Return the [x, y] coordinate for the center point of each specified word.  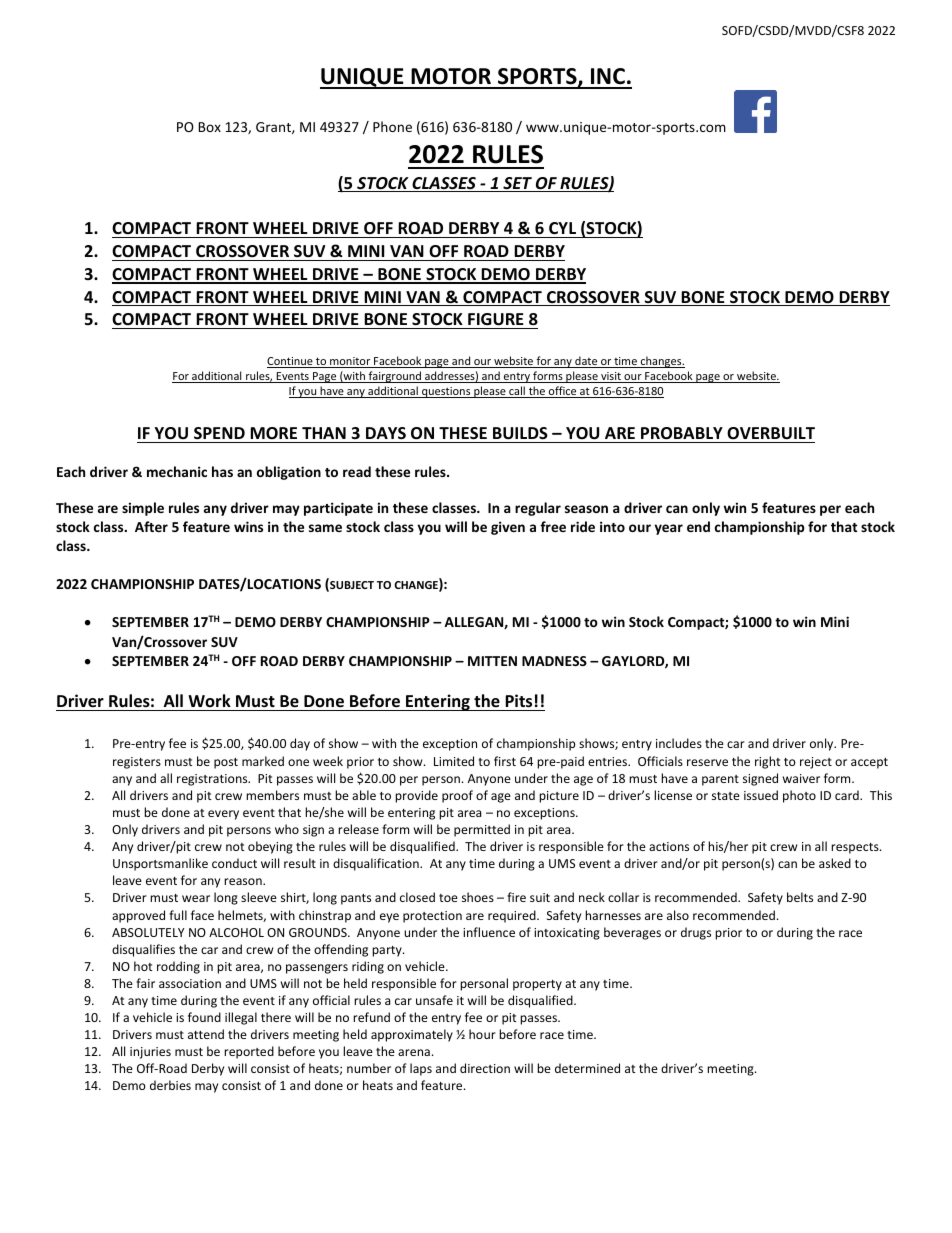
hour [482, 1034]
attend [206, 1034]
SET [517, 184]
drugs [696, 933]
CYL [562, 228]
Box [209, 127]
